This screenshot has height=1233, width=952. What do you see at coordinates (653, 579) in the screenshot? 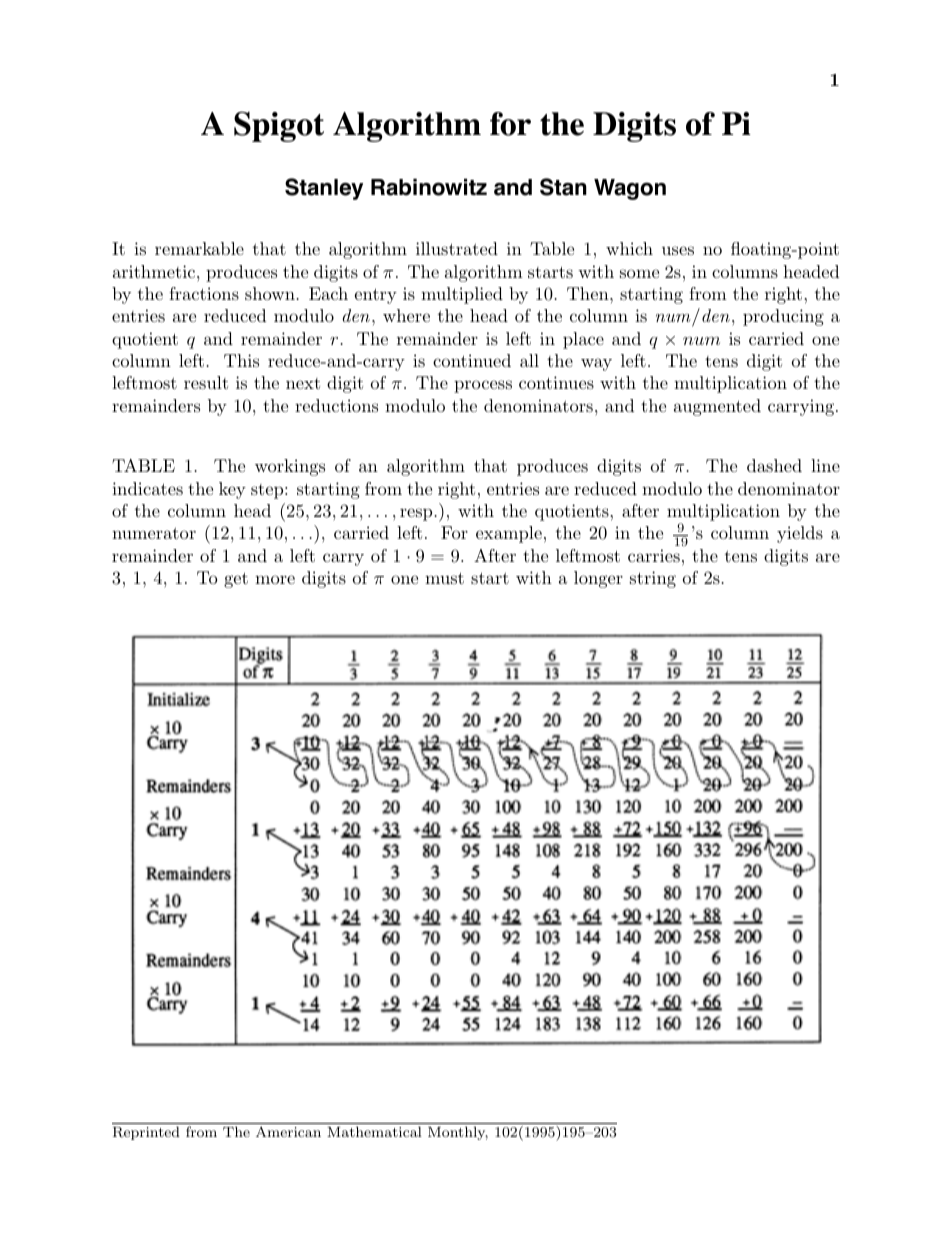
I see `string` at bounding box center [653, 579].
